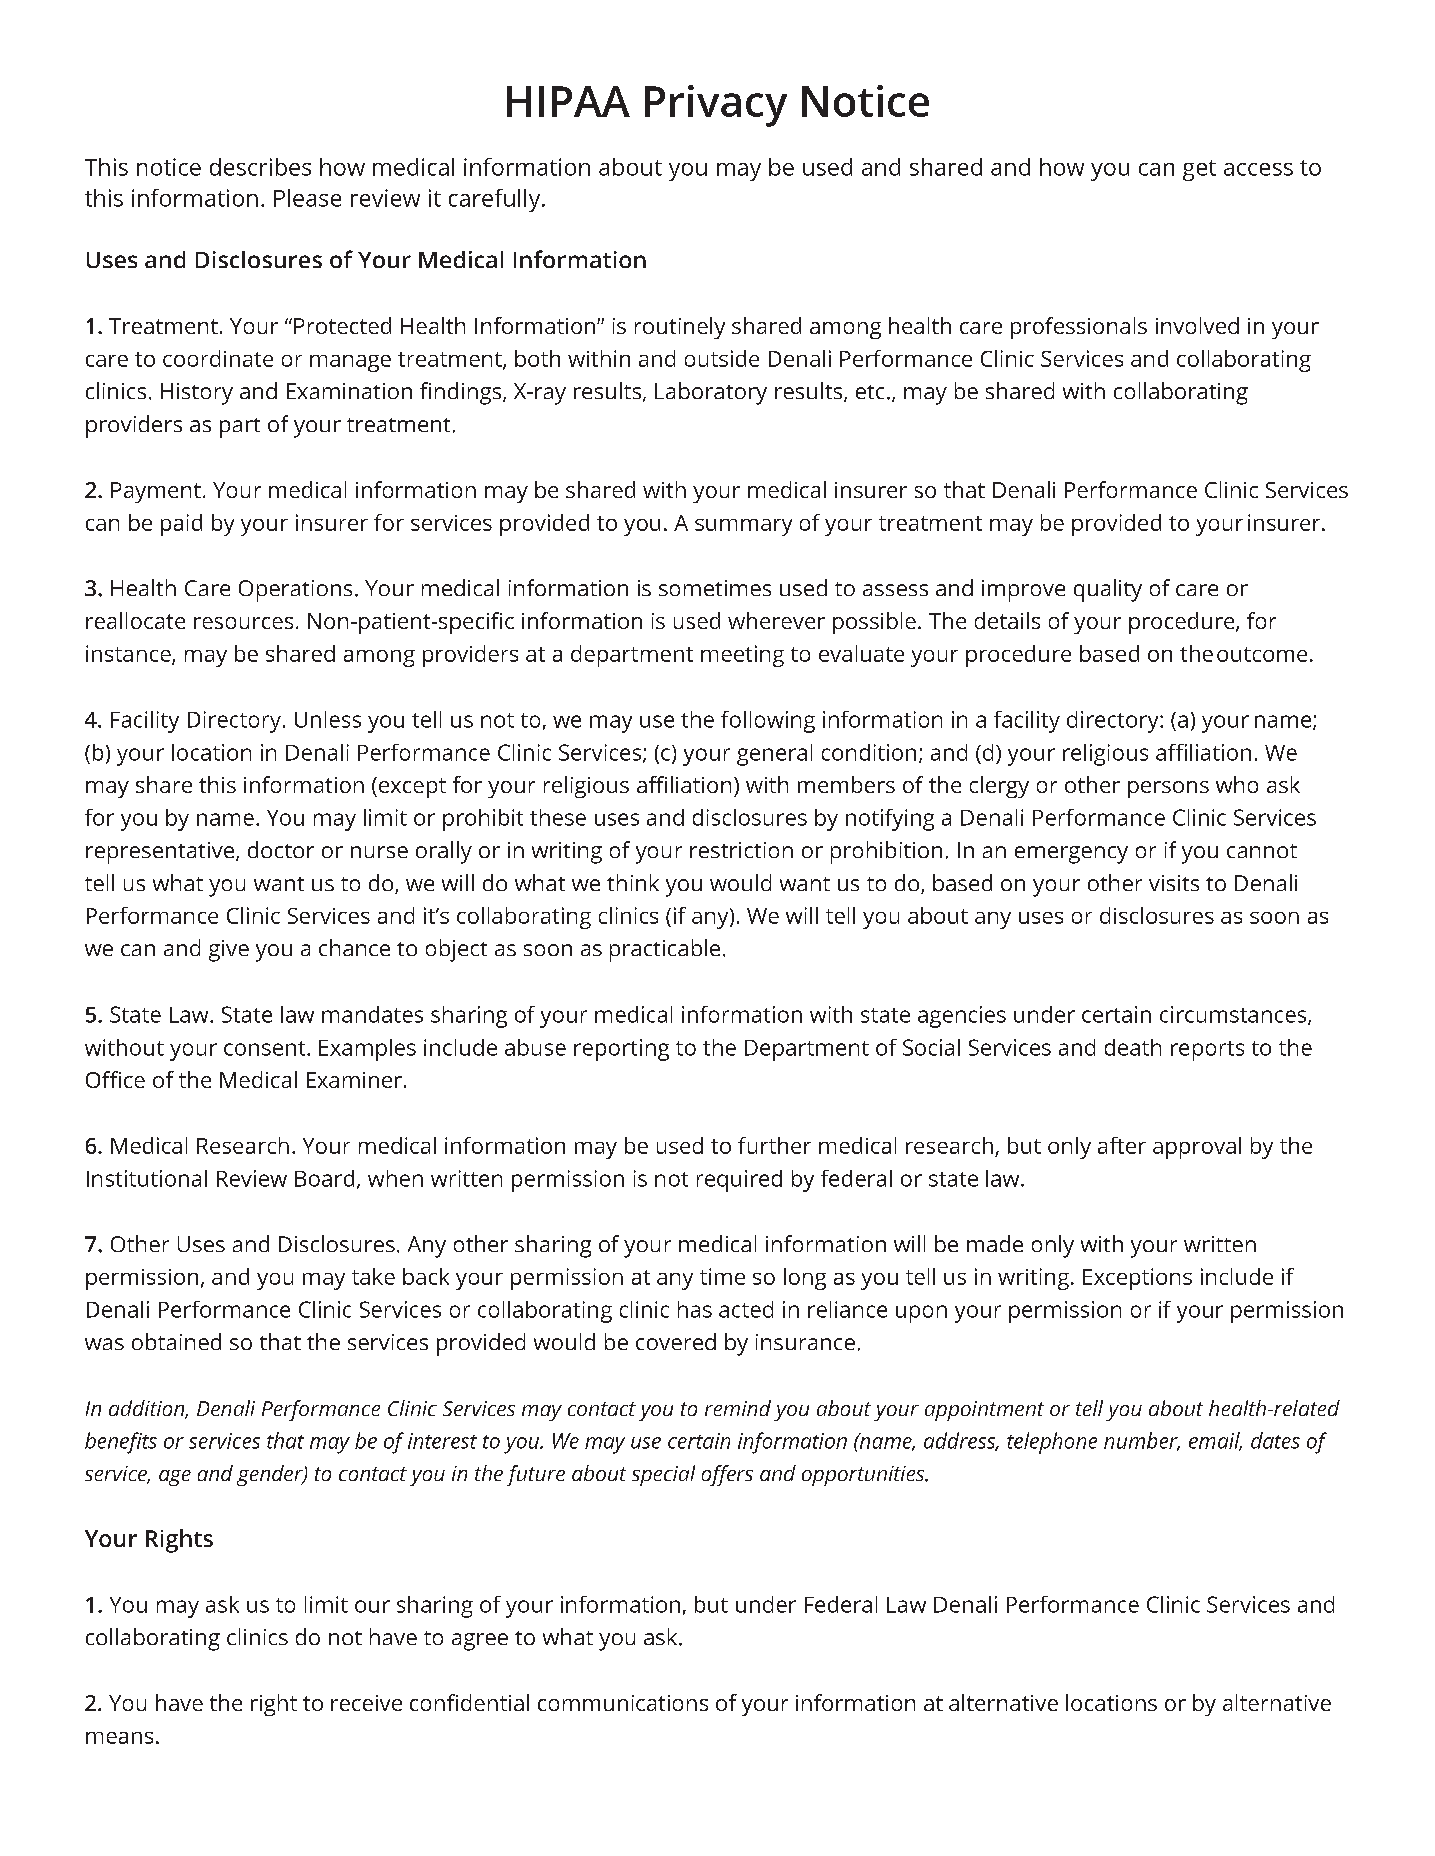 The image size is (1435, 1856). Describe the element at coordinates (1122, 1145) in the screenshot. I see `after` at that location.
